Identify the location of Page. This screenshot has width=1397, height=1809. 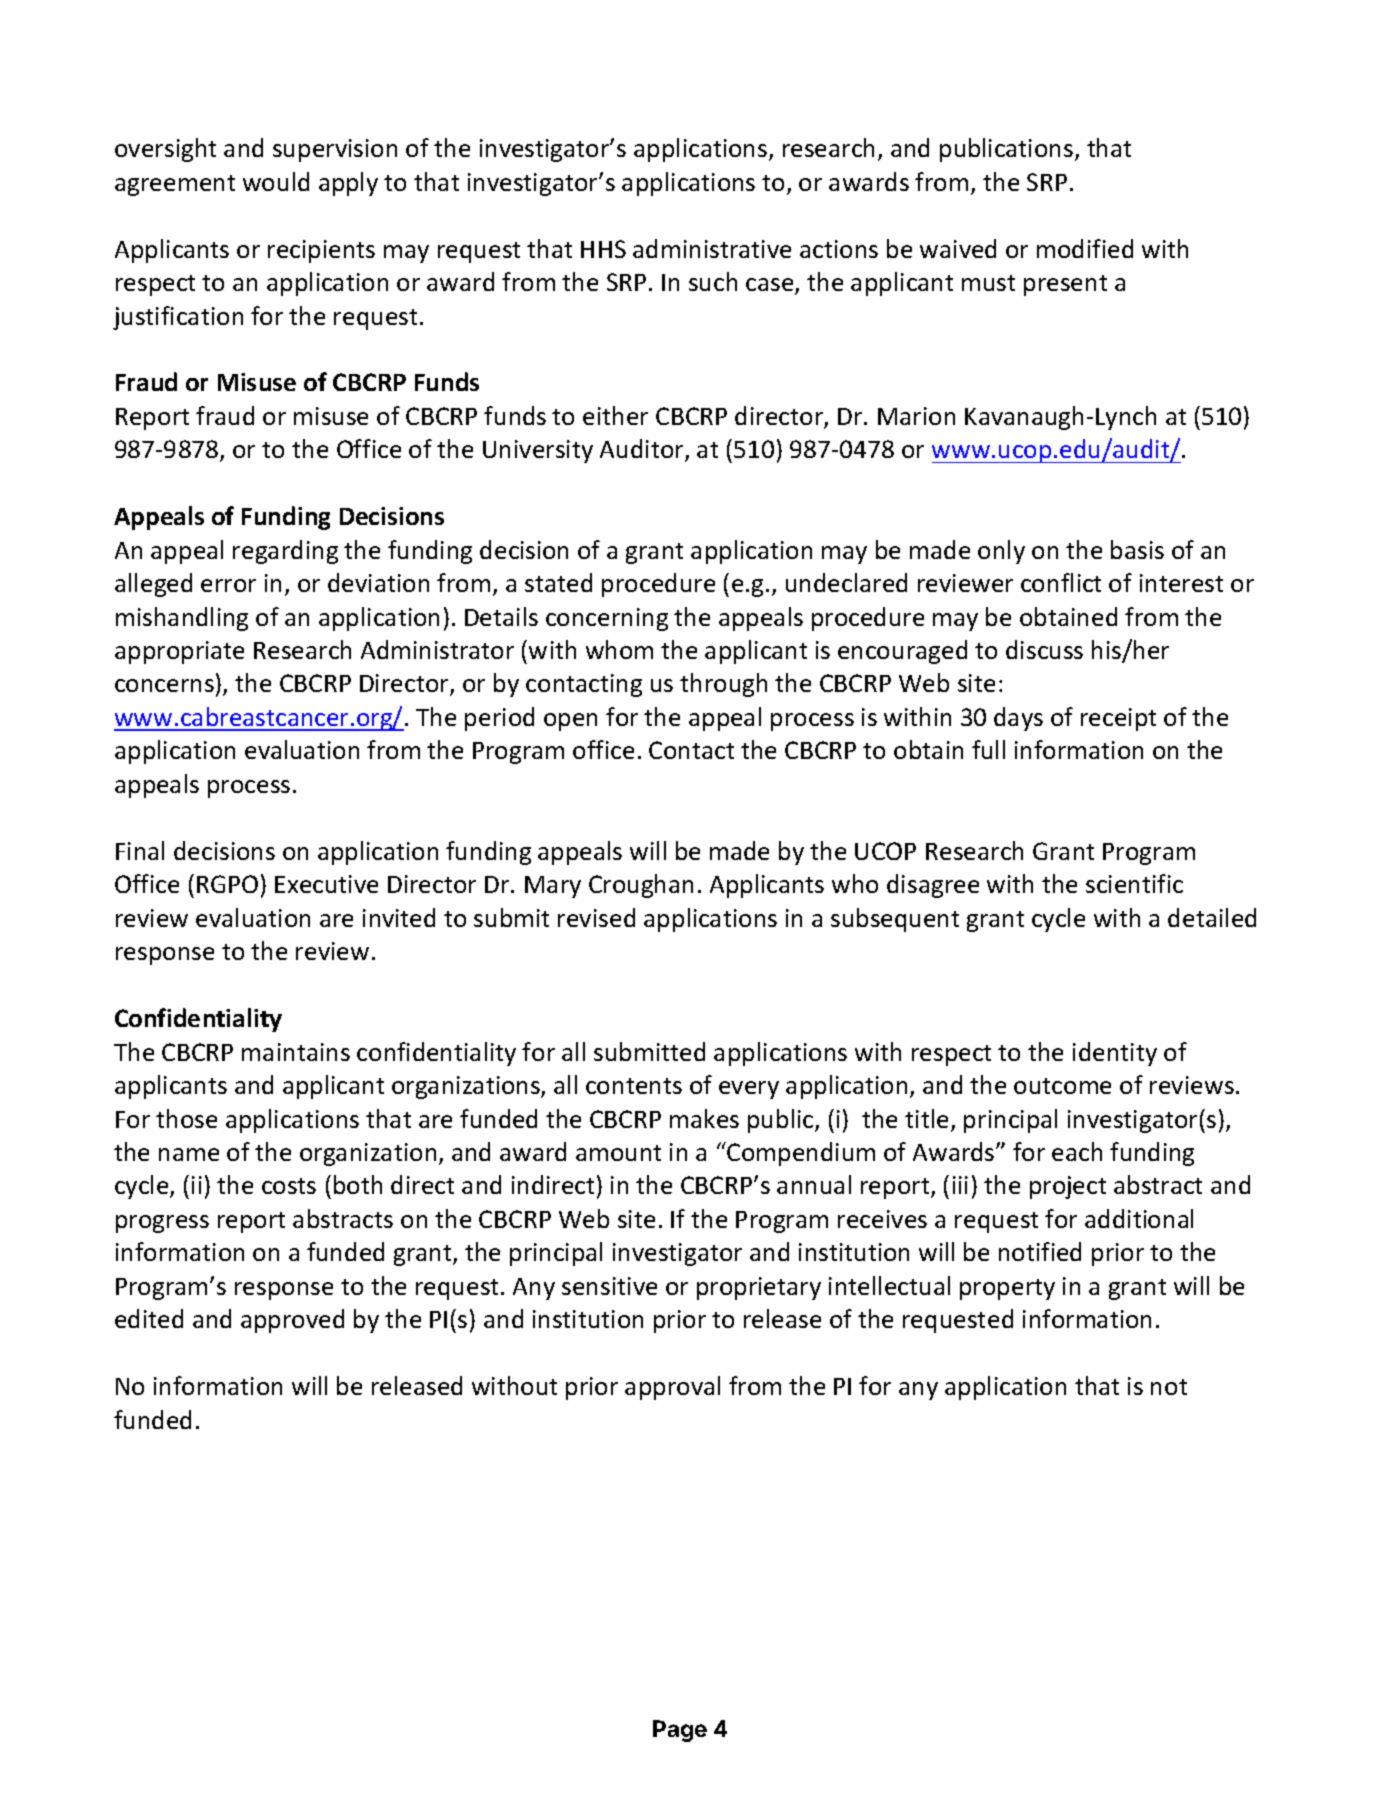
(680, 1731).
